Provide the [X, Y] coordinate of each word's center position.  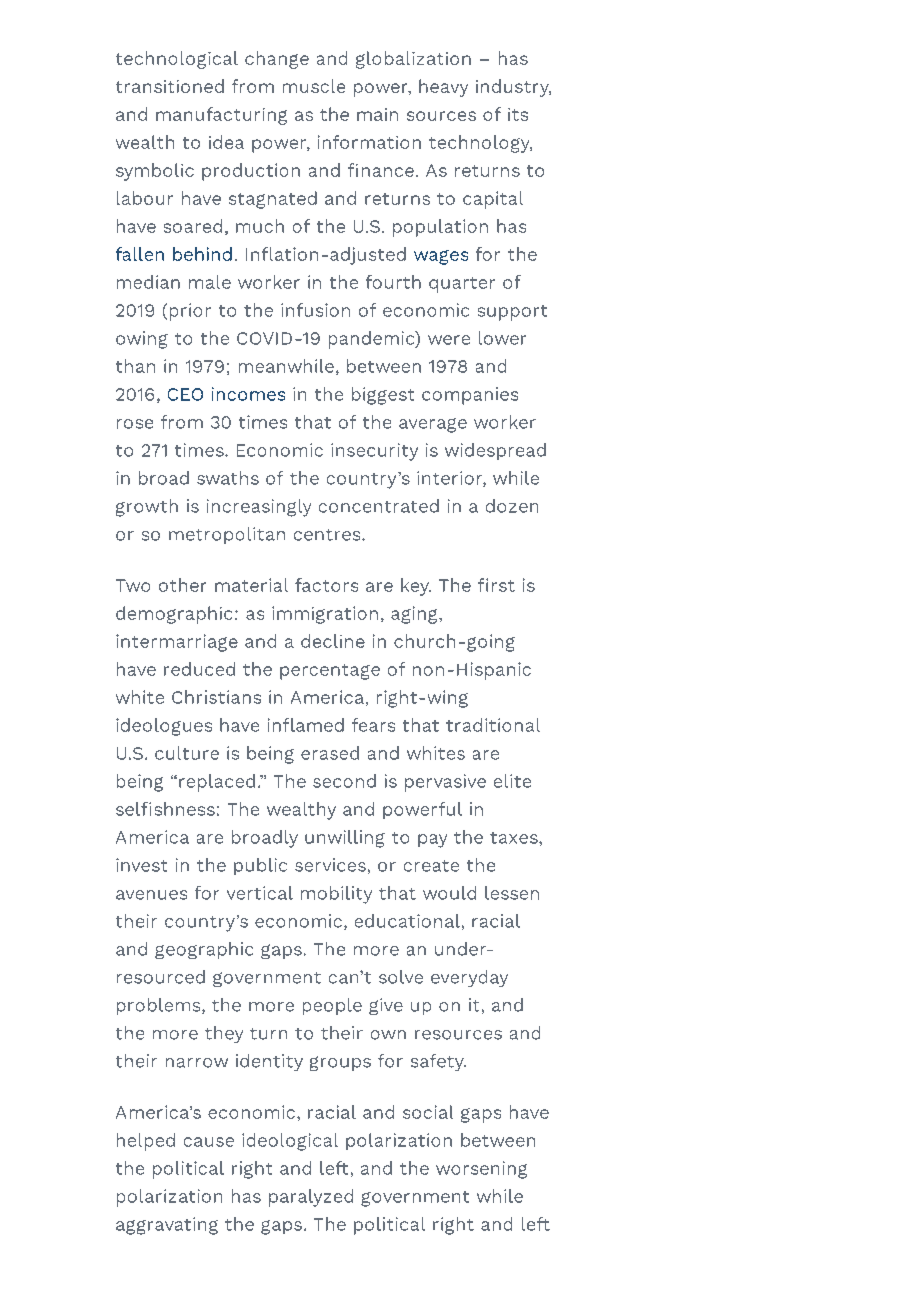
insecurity [374, 452]
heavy [443, 88]
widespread [495, 451]
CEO [185, 394]
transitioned [170, 86]
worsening [481, 1170]
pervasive [445, 783]
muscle [314, 86]
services [330, 865]
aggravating [167, 1226]
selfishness [165, 809]
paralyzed [311, 1198]
